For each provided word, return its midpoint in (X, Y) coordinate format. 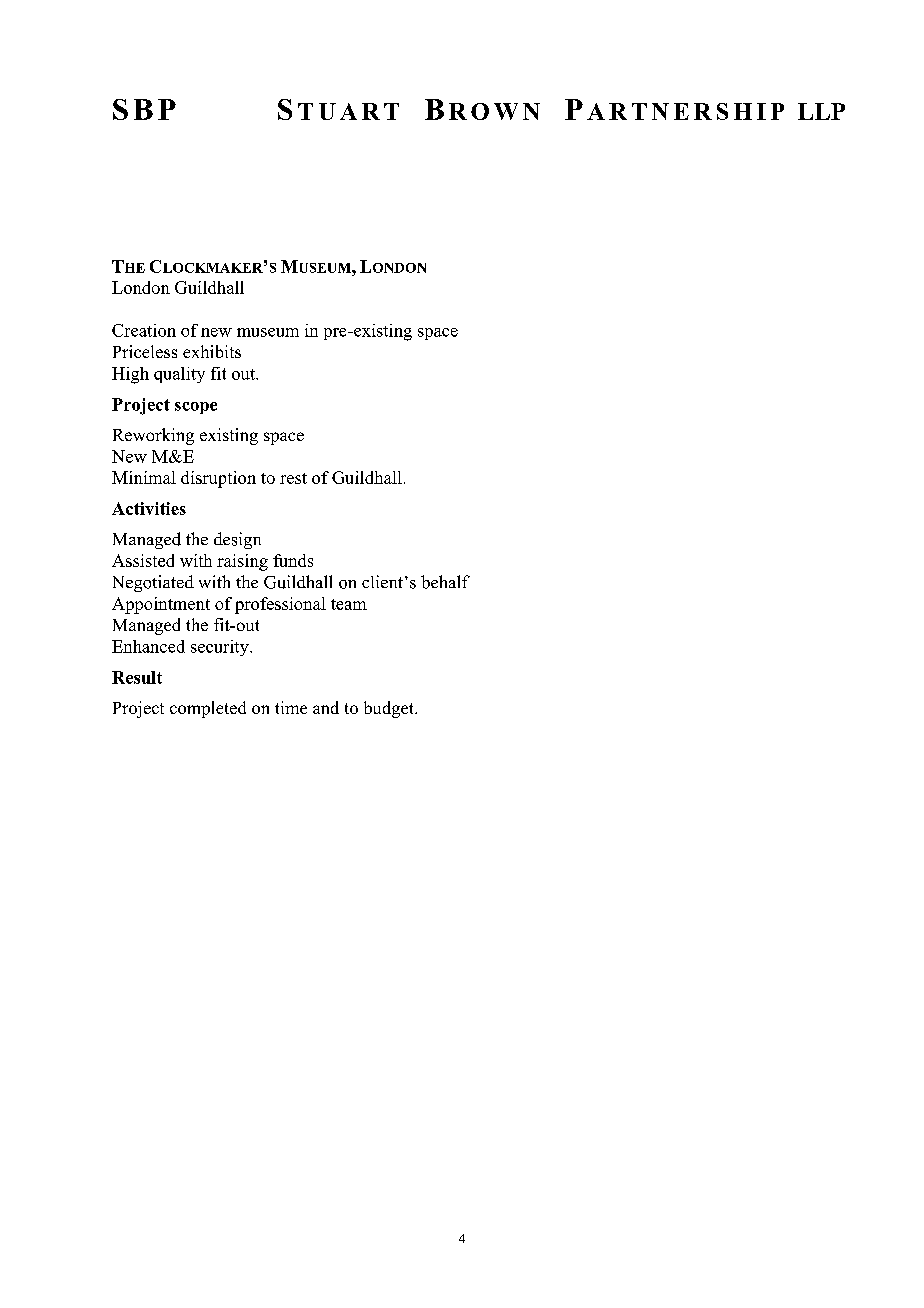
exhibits (212, 351)
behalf (445, 582)
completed (208, 709)
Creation (144, 330)
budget (390, 709)
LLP (821, 111)
